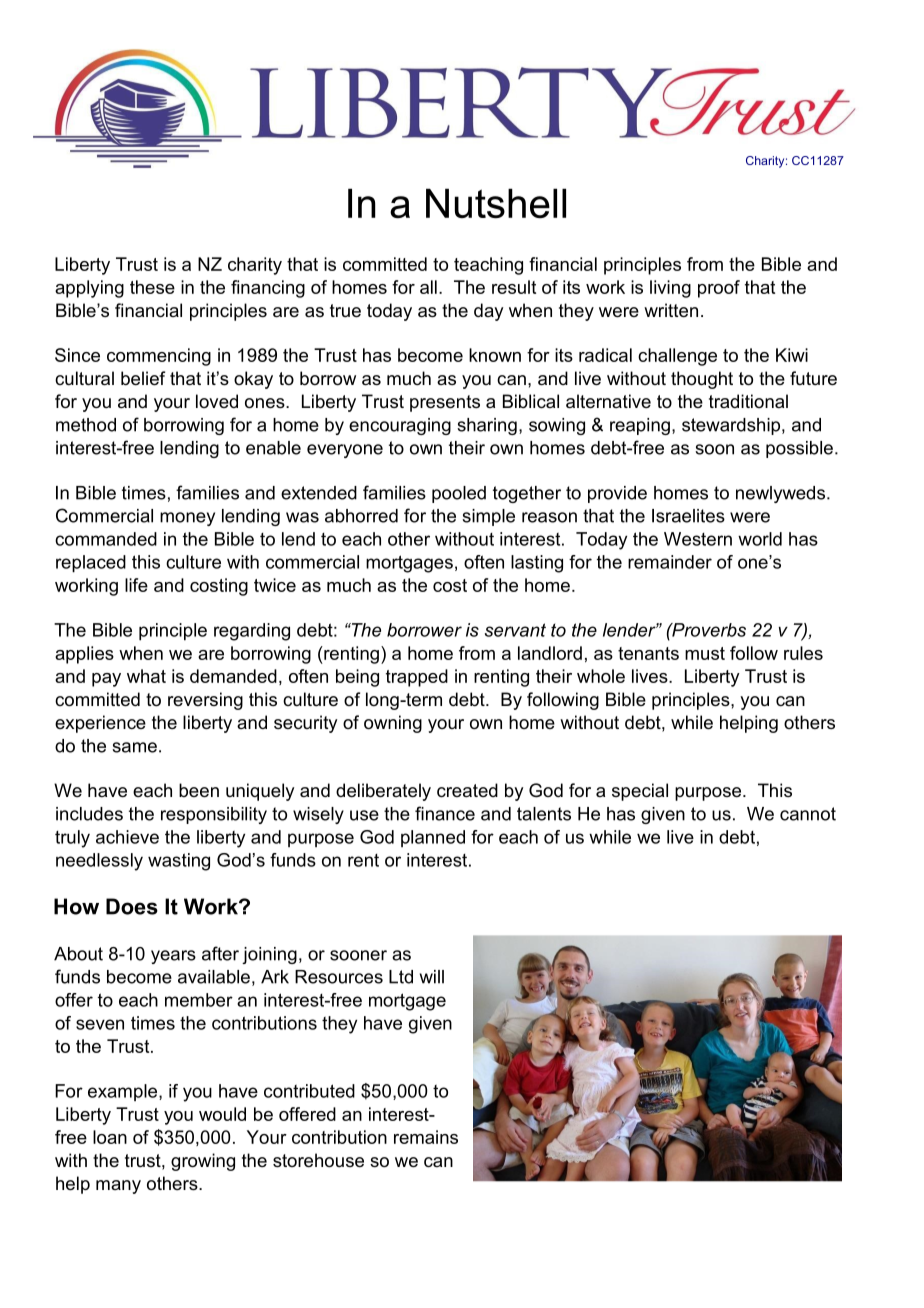 This screenshot has height=1308, width=924. What do you see at coordinates (488, 517) in the screenshot?
I see `simple` at bounding box center [488, 517].
